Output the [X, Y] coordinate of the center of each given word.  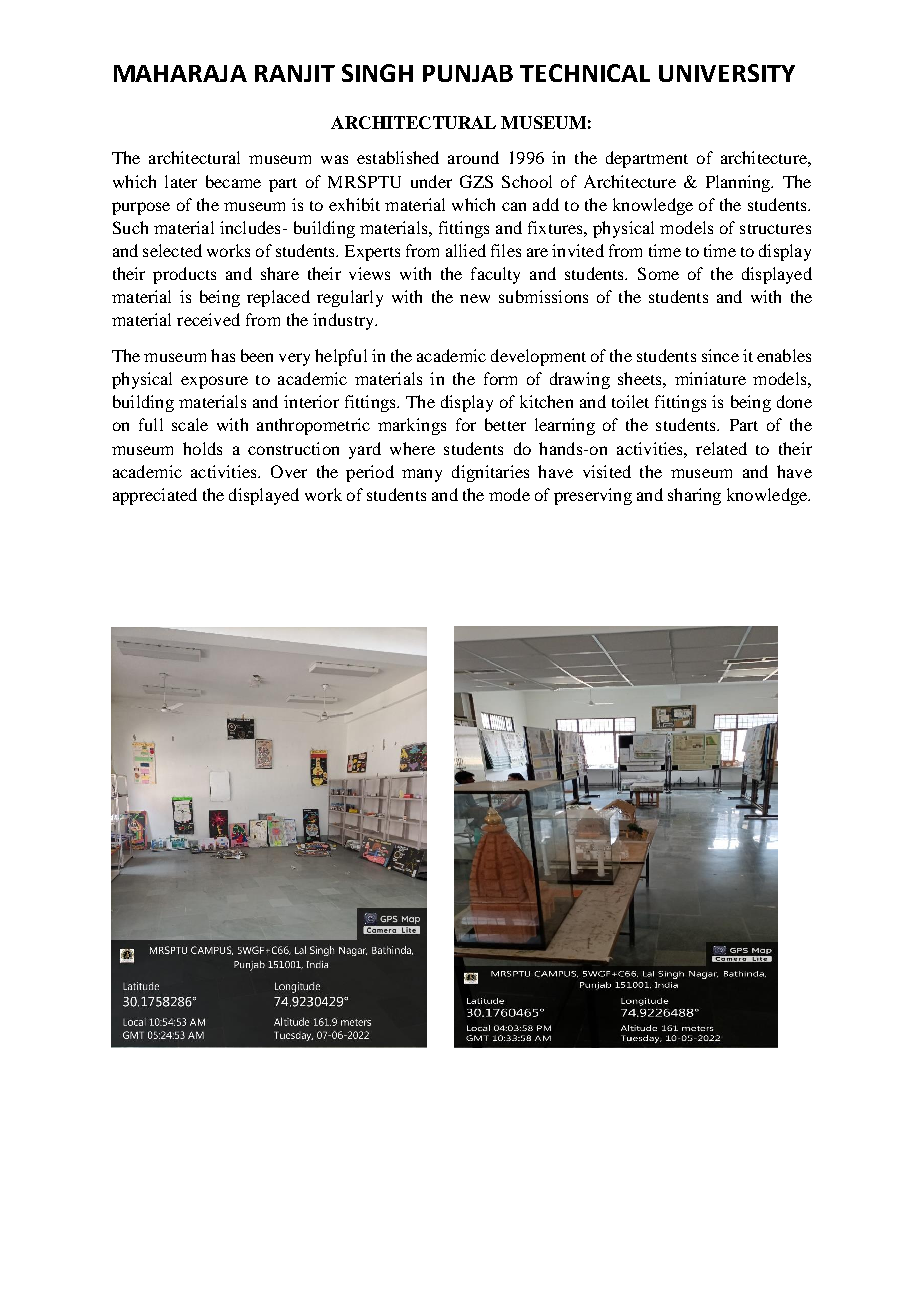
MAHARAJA [180, 73]
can [514, 206]
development [538, 357]
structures [775, 229]
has [223, 355]
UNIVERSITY [727, 73]
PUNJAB [468, 73]
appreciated [155, 496]
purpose [141, 208]
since [720, 355]
